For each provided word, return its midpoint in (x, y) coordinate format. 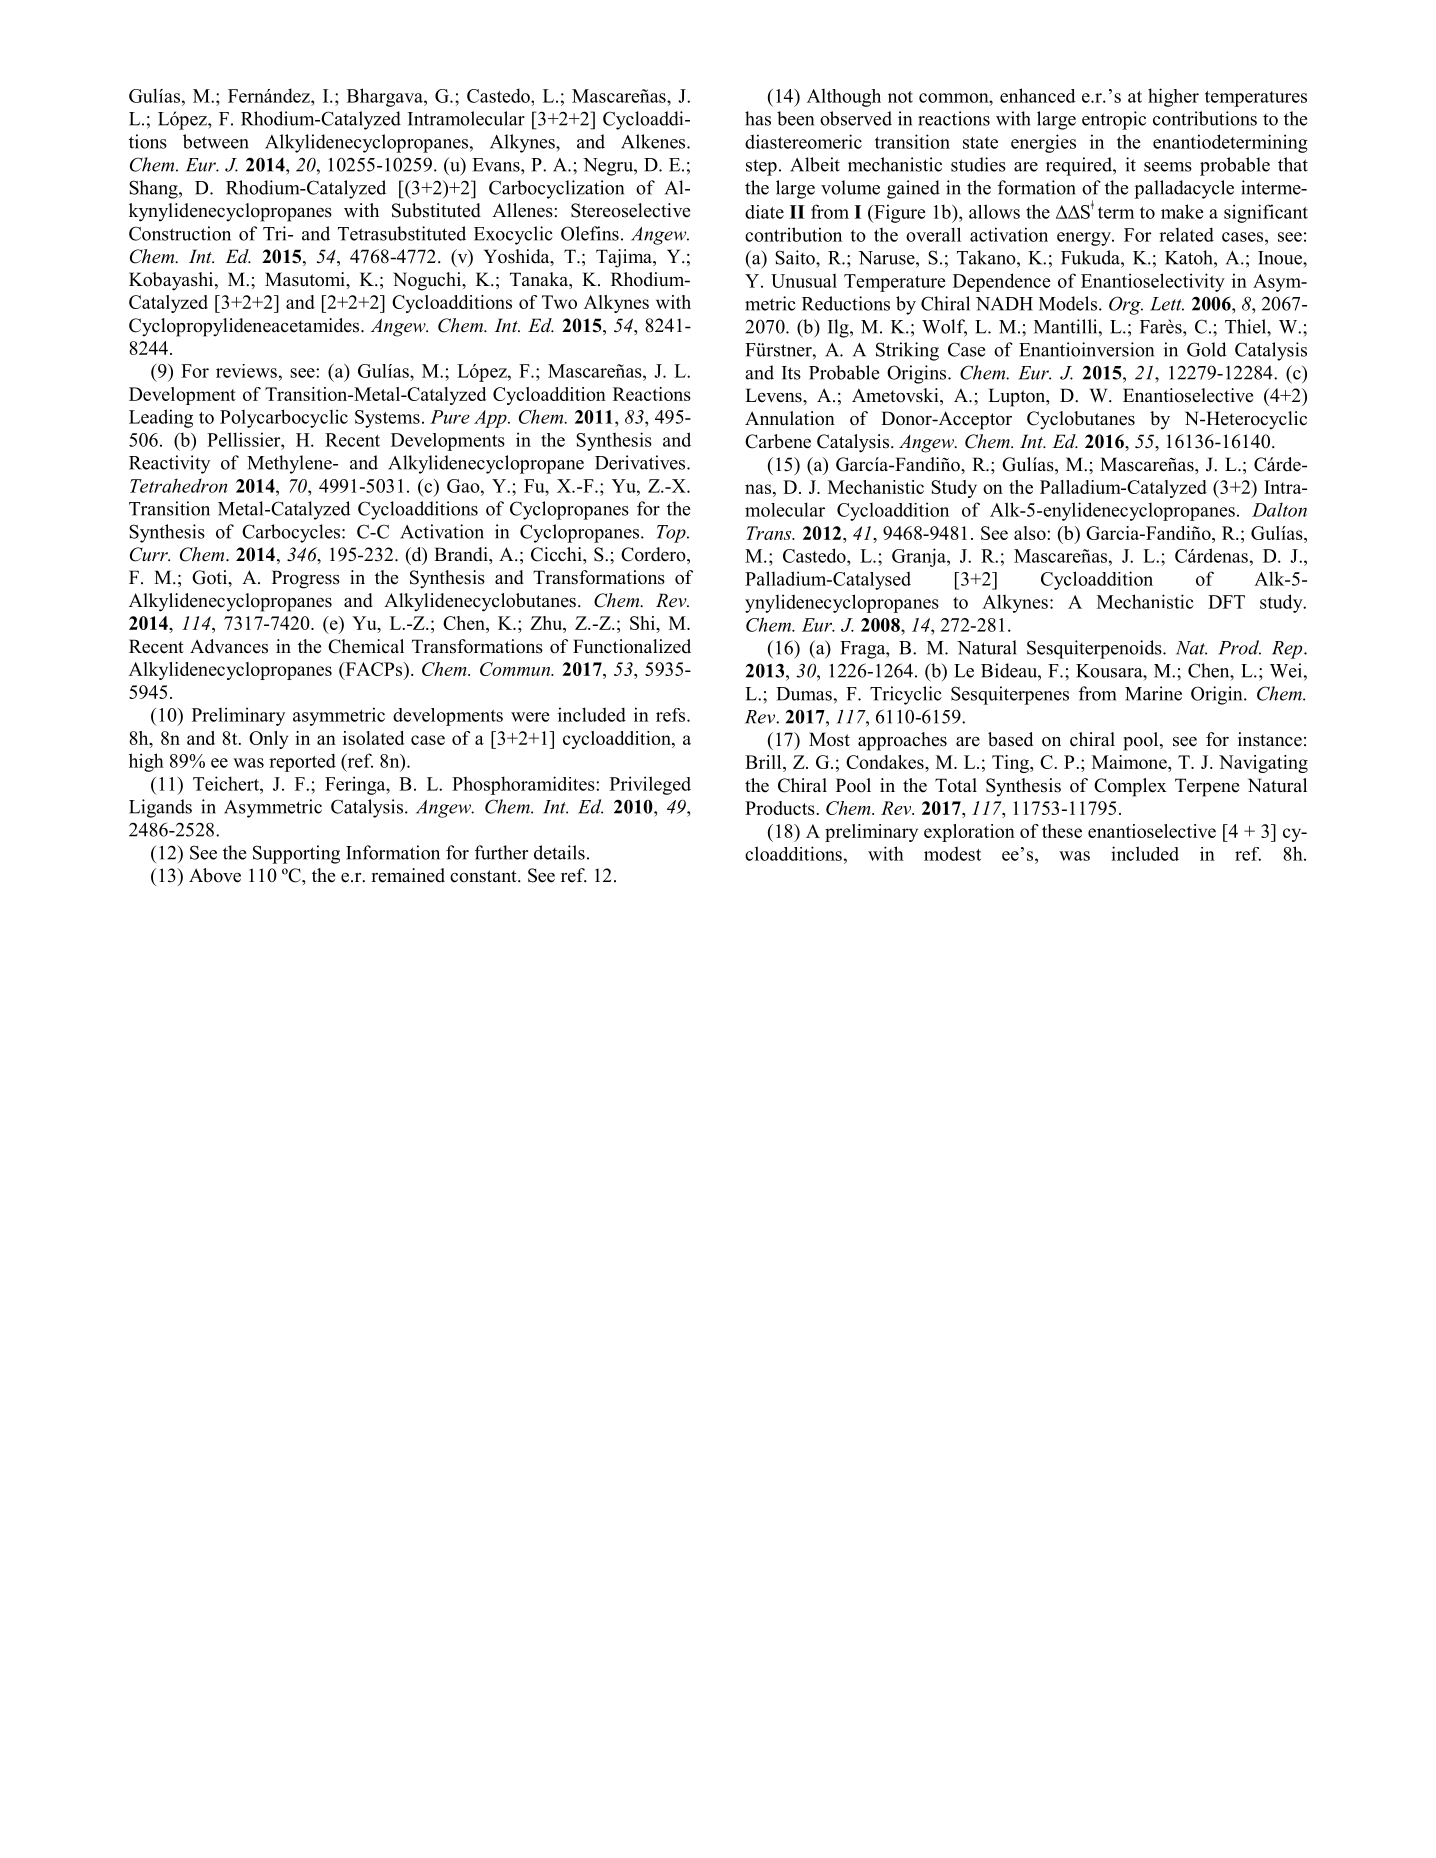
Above (215, 875)
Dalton (1279, 509)
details (559, 852)
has (758, 118)
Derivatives (641, 462)
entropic (1114, 120)
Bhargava (386, 97)
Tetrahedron (178, 485)
